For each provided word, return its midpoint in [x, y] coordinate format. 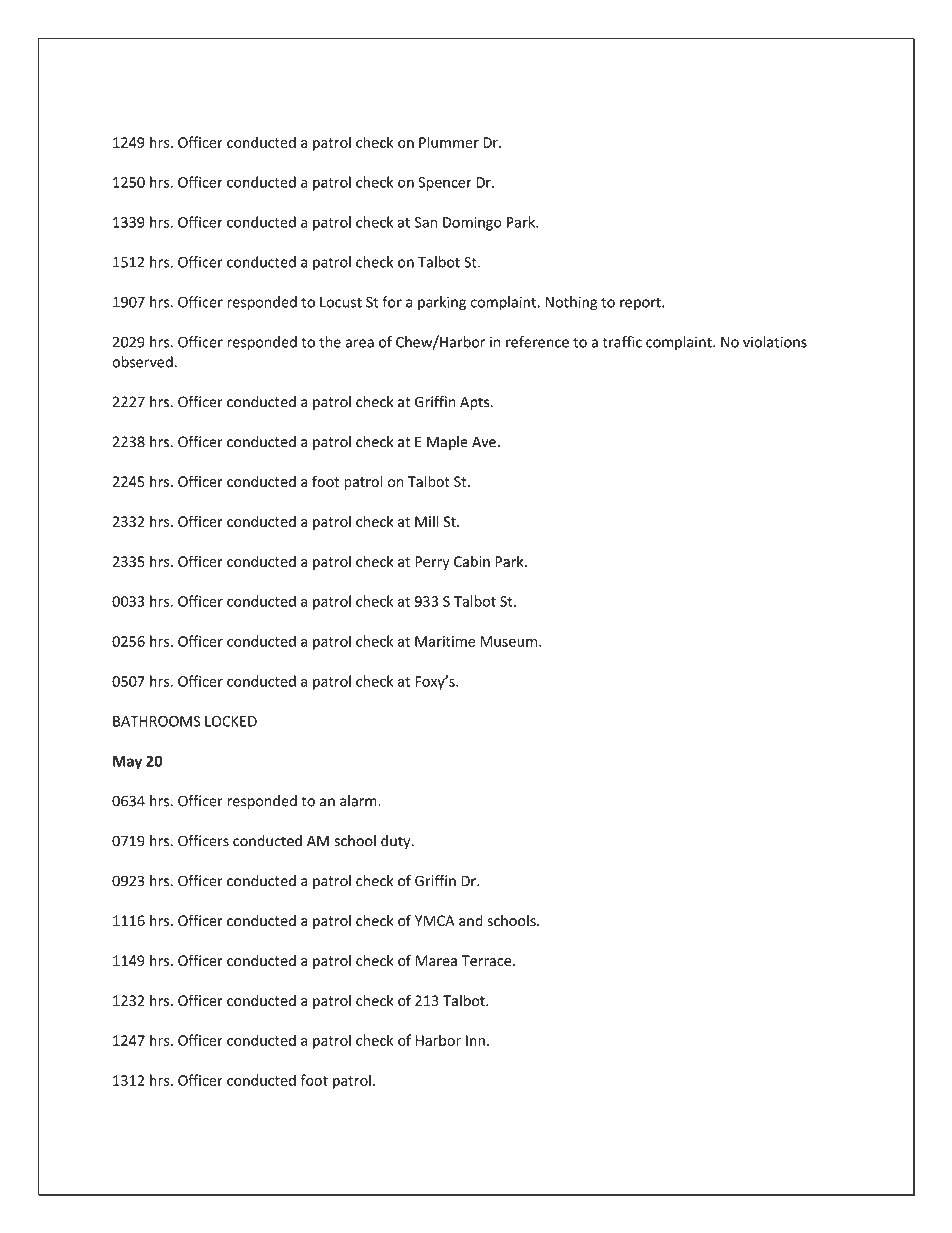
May [127, 763]
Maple [447, 443]
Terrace [487, 961]
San [426, 222]
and [471, 921]
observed [143, 362]
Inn [475, 1040]
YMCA [435, 921]
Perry [432, 563]
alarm [359, 801]
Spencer [445, 184]
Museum [508, 641]
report [641, 304]
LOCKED [231, 721]
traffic [622, 342]
